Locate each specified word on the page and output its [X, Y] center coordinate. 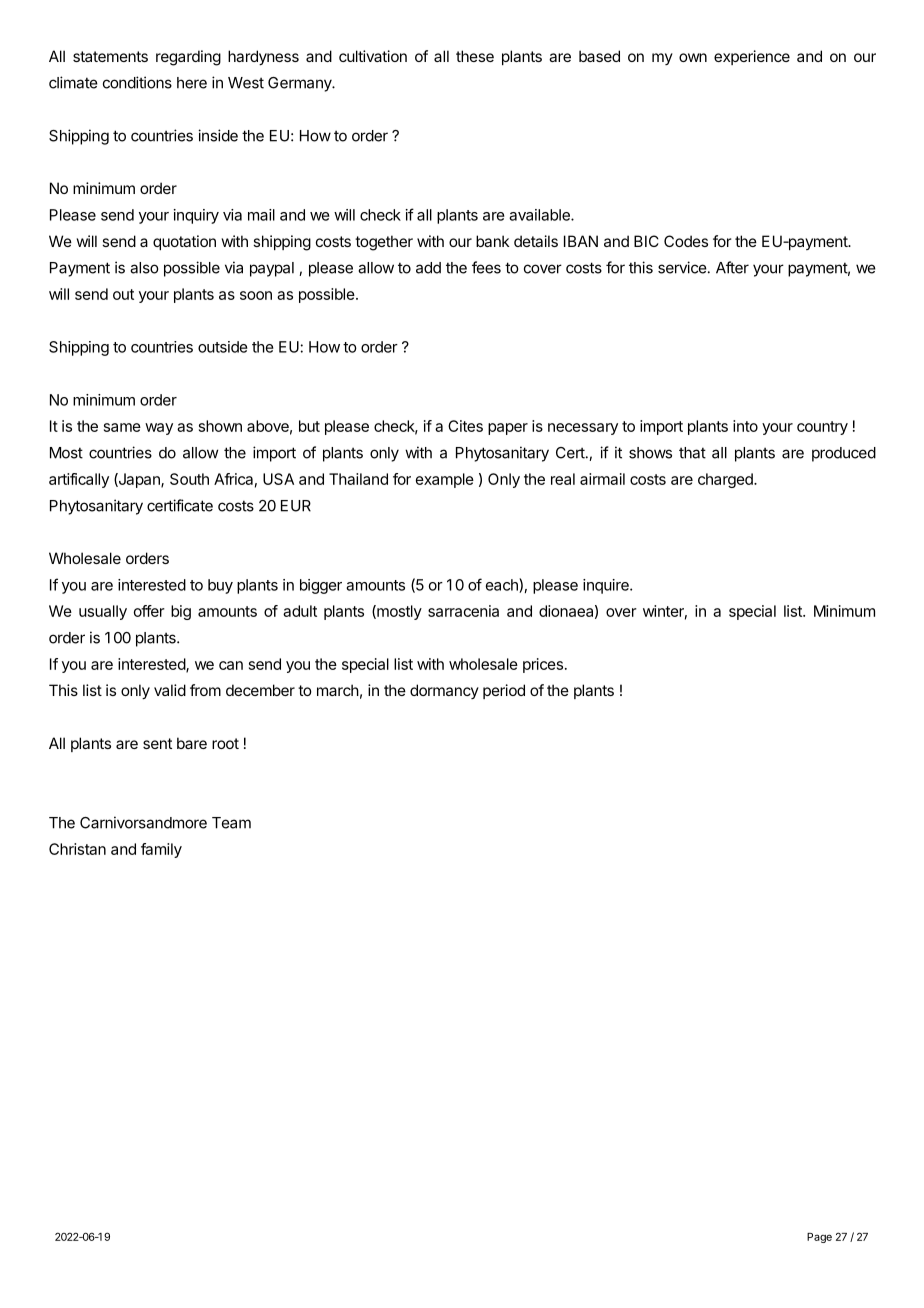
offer [149, 611]
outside [223, 347]
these [475, 56]
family [161, 850]
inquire [607, 586]
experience [752, 57]
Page [819, 1238]
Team [231, 823]
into [745, 426]
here [192, 83]
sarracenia [463, 611]
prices [543, 665]
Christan [77, 849]
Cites [465, 426]
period [504, 691]
